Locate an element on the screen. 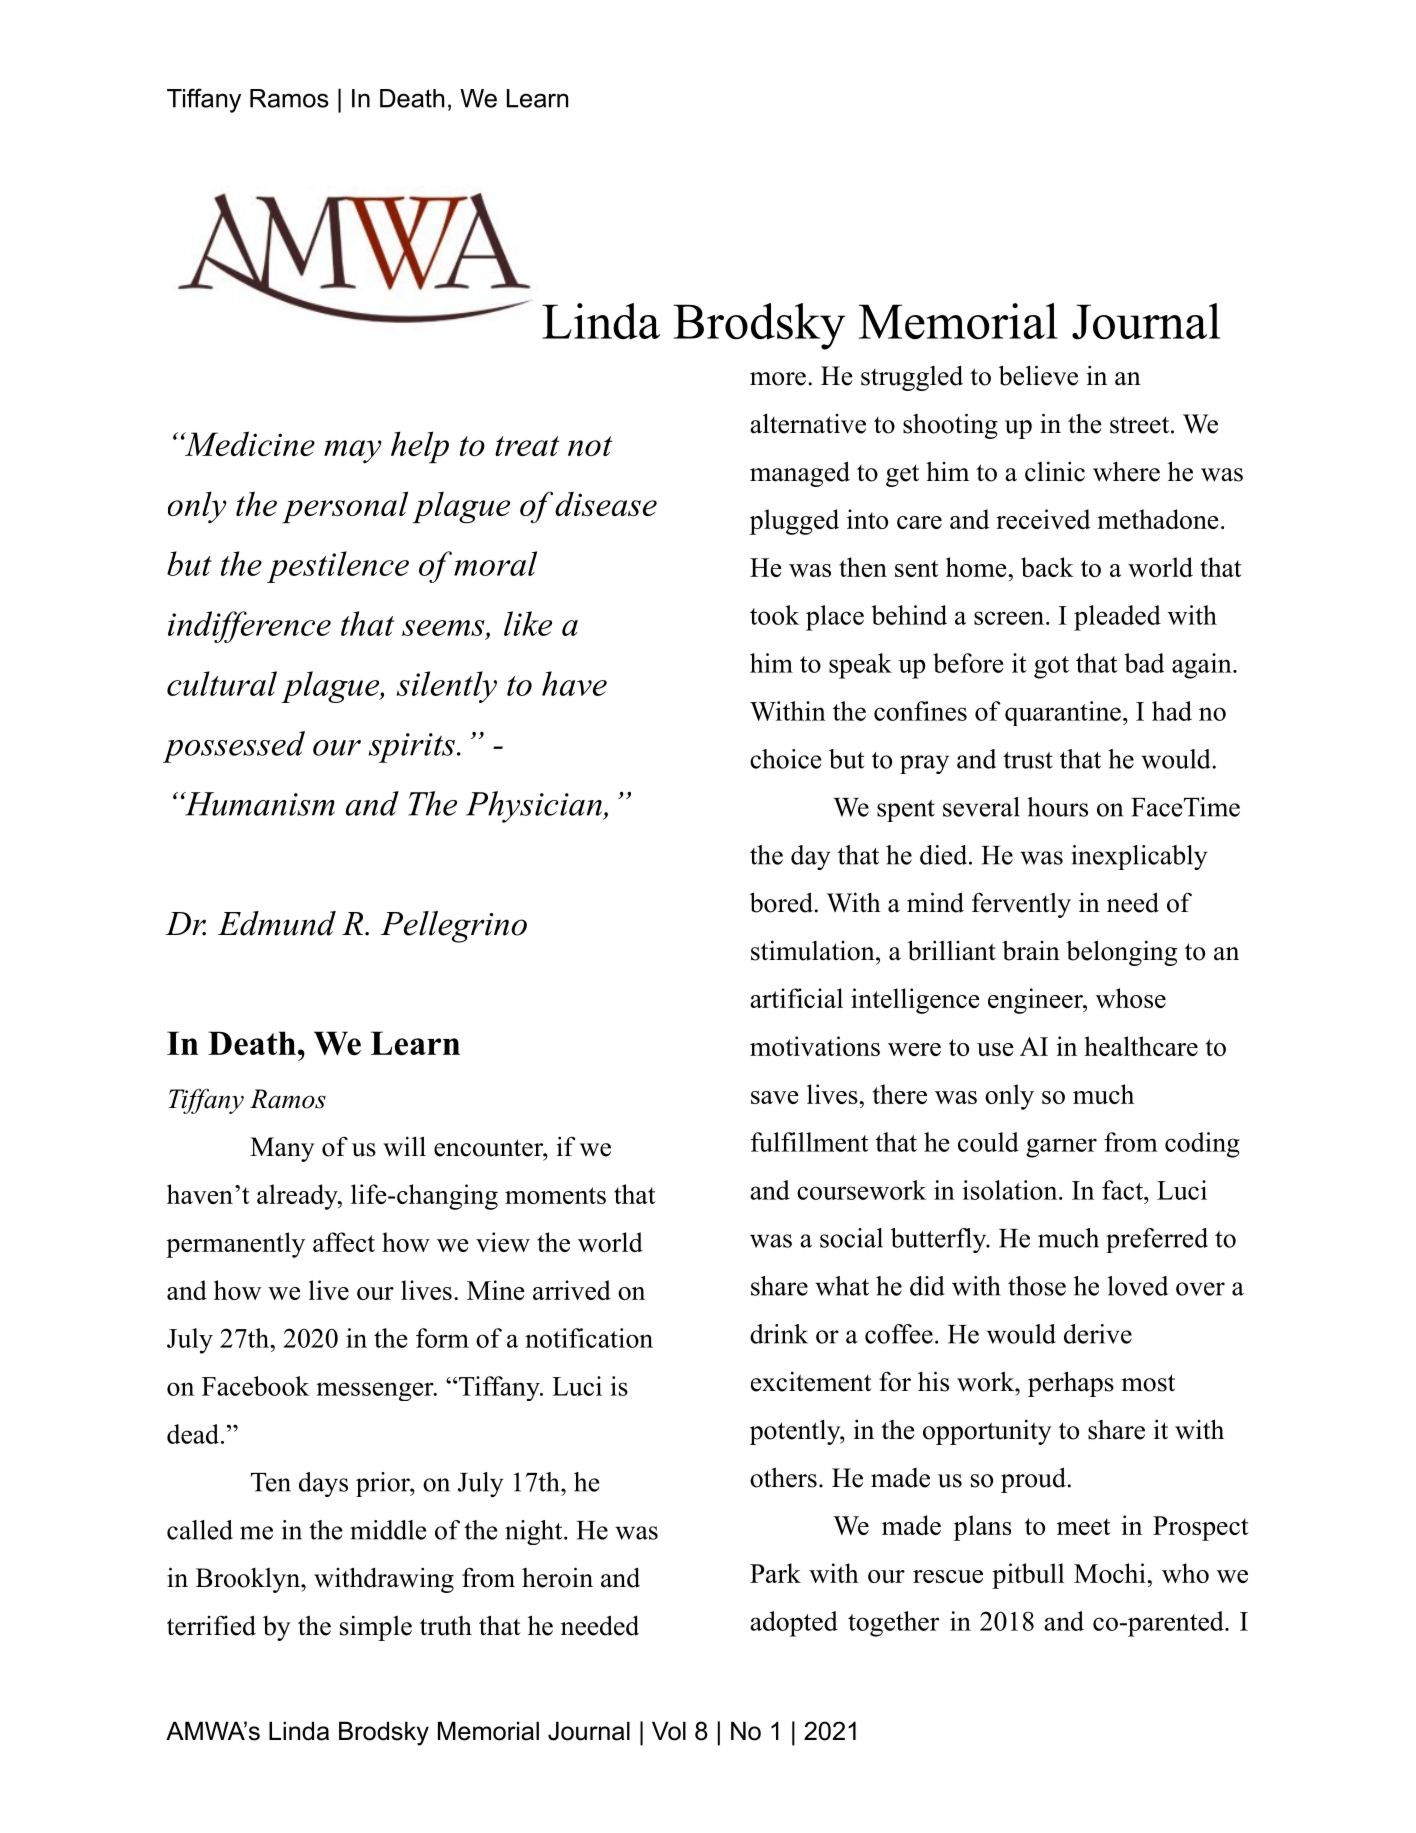 Image resolution: width=1416 pixels, height=1833 pixels. save is located at coordinates (775, 1097).
